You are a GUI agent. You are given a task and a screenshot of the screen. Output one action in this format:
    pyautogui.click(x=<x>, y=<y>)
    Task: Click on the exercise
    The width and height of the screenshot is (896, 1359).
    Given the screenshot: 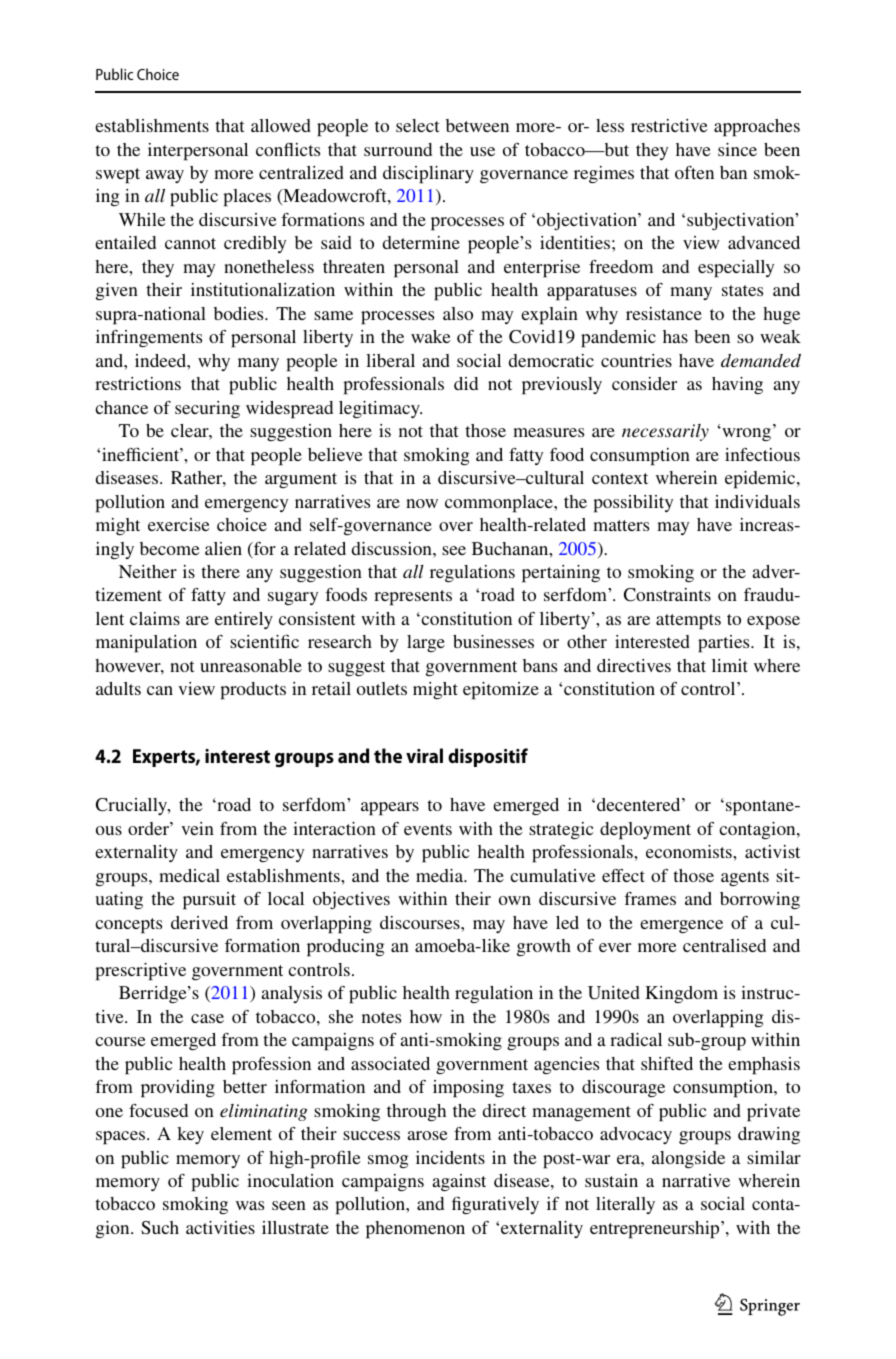 What is the action you would take?
    pyautogui.click(x=179, y=524)
